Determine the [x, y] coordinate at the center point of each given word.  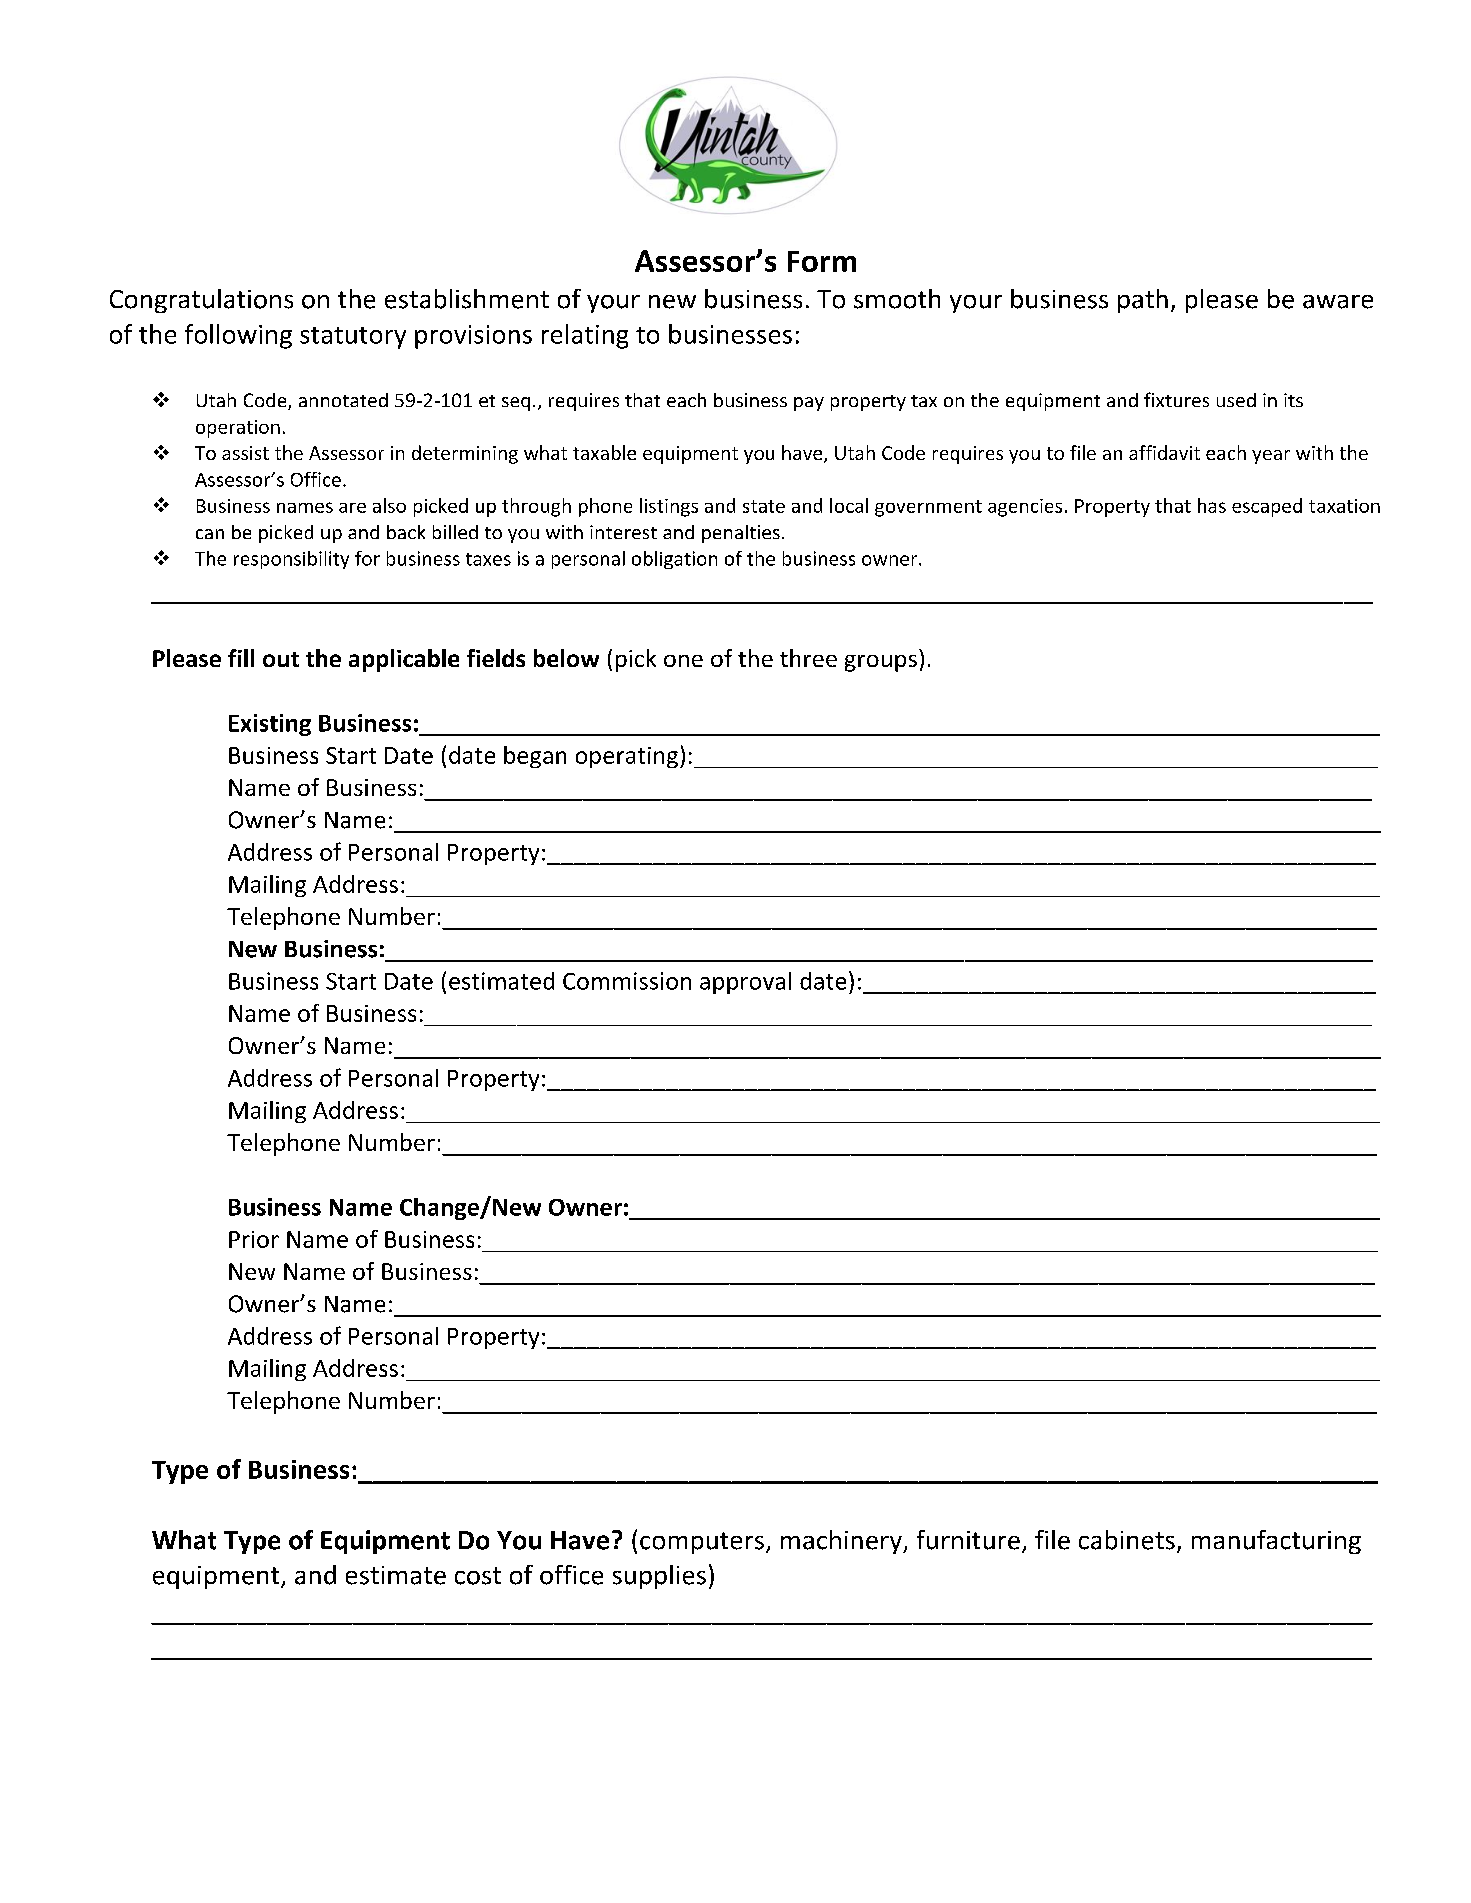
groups [881, 663]
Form [822, 261]
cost [478, 1576]
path [1143, 301]
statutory [353, 338]
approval [745, 983]
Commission [627, 981]
